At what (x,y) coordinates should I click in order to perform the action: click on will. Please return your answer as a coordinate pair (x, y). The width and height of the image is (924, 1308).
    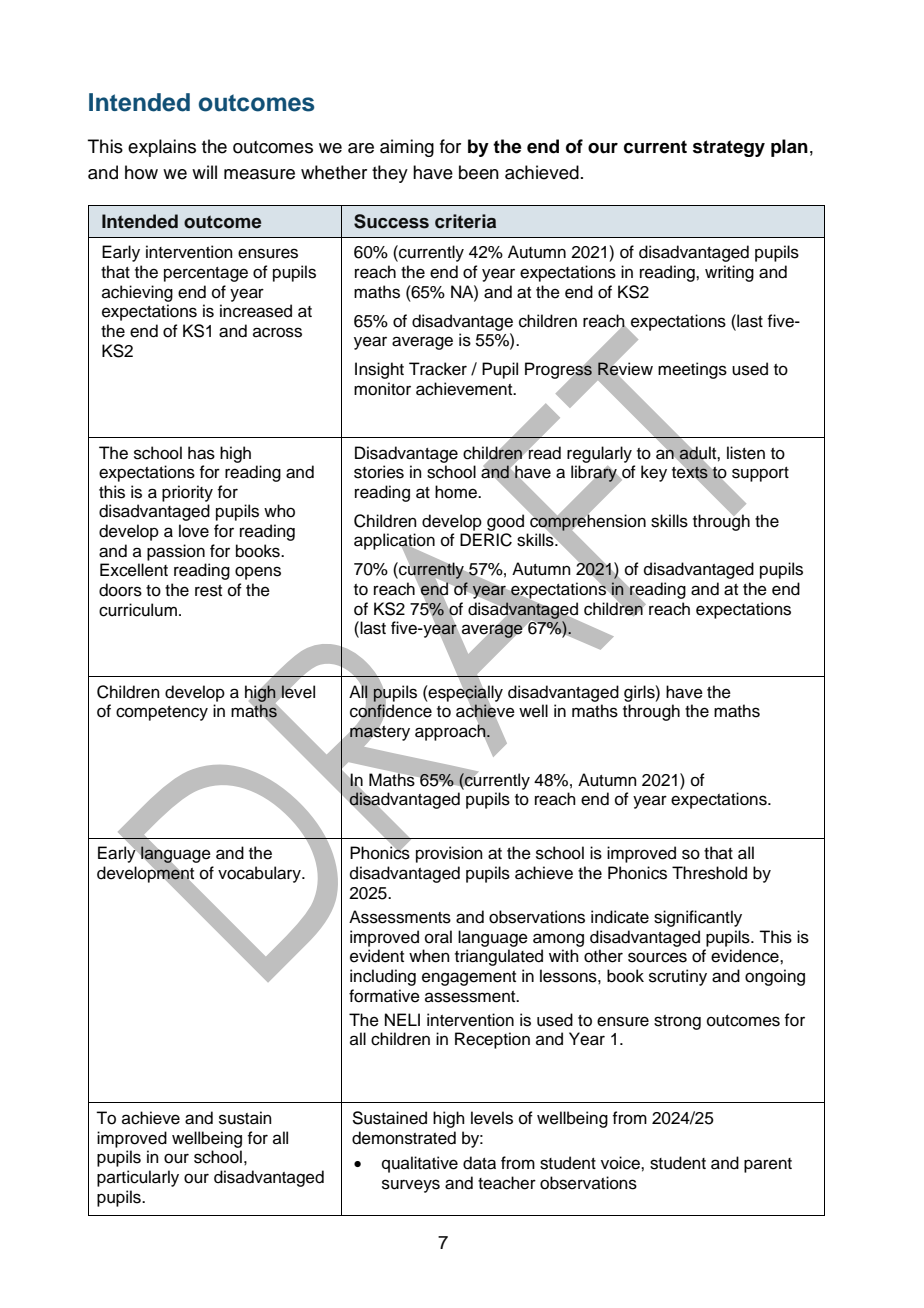
    Looking at the image, I should click on (204, 172).
